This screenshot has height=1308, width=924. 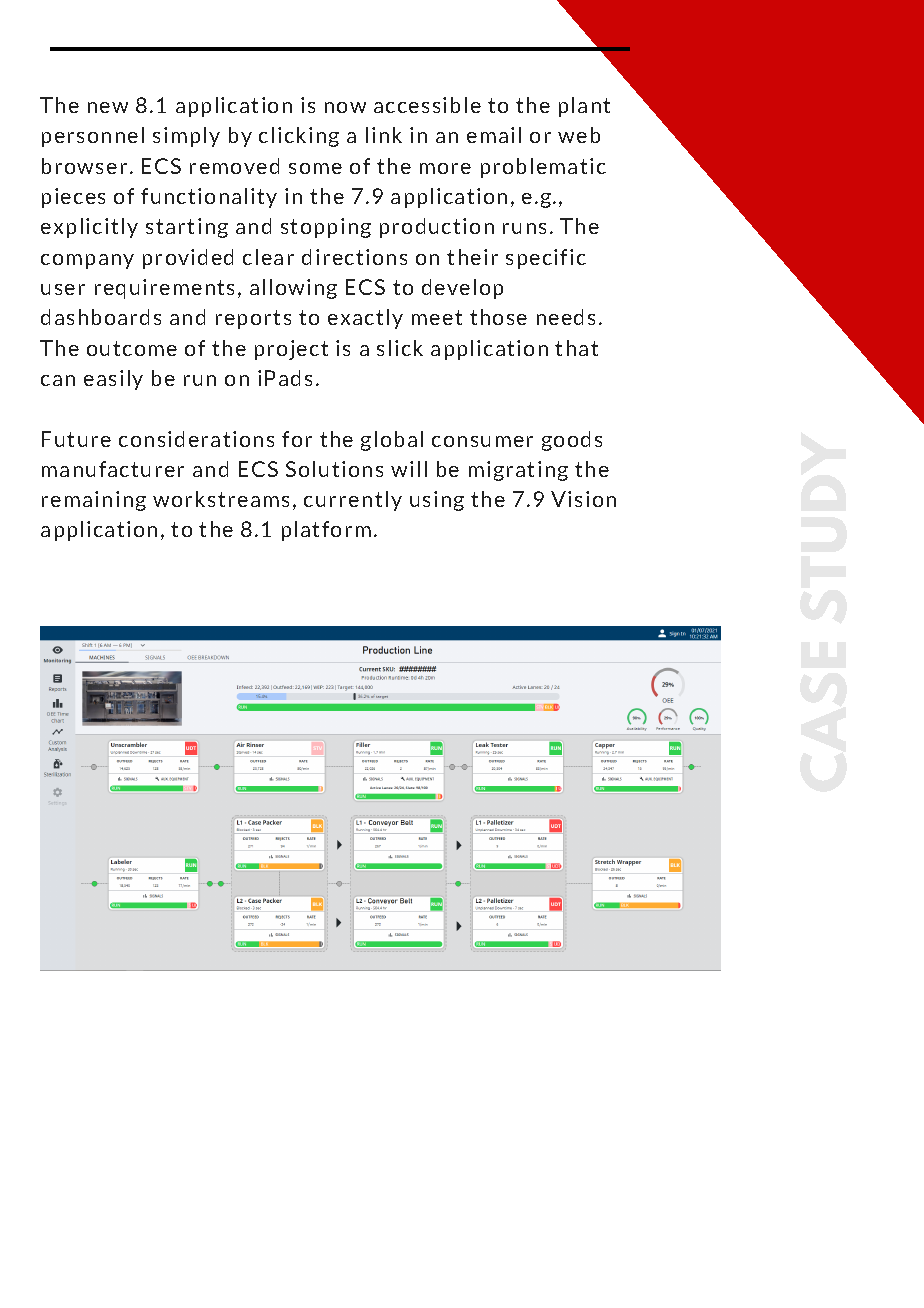 What do you see at coordinates (524, 228) in the screenshot?
I see `runs` at bounding box center [524, 228].
